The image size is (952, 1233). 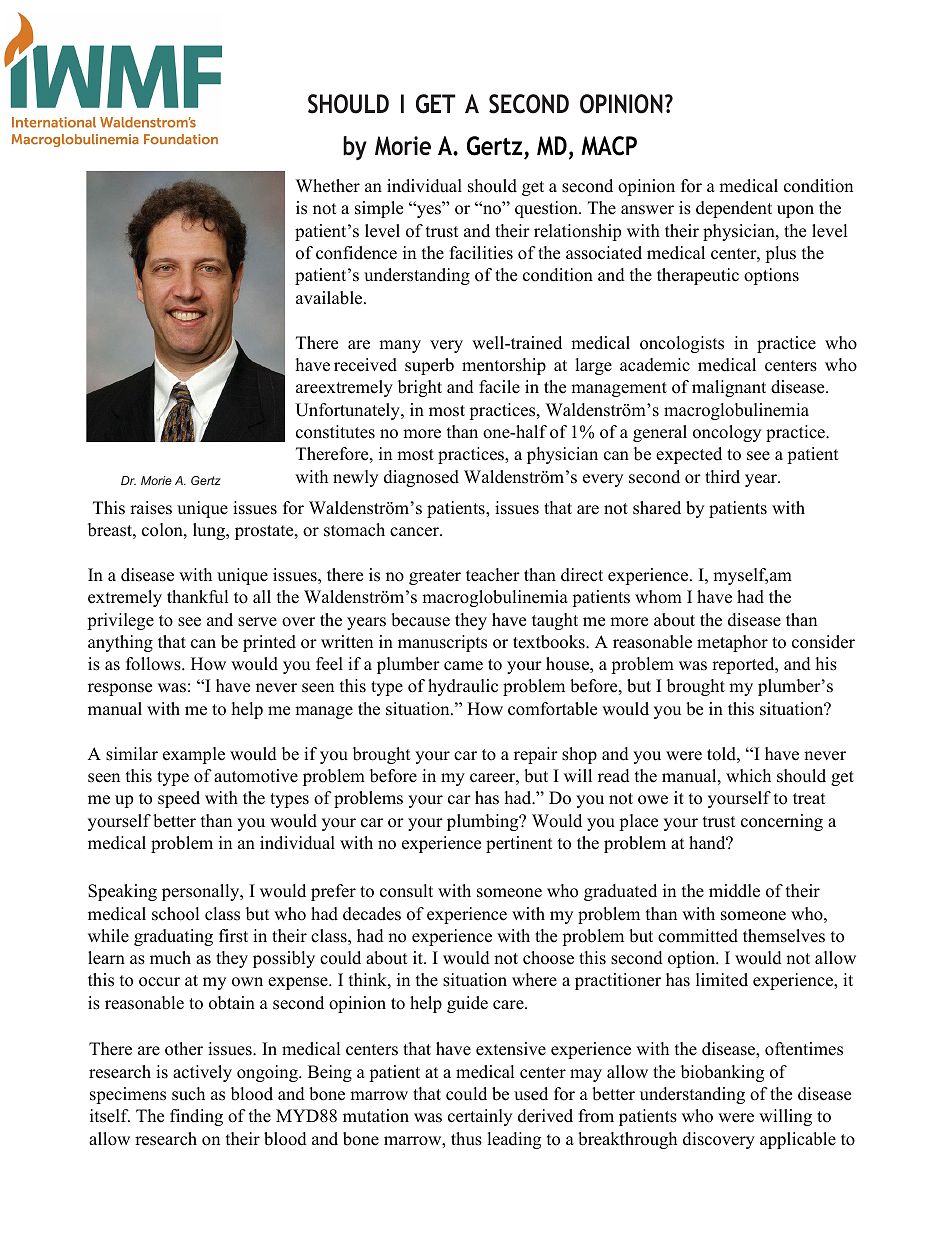 What do you see at coordinates (328, 186) in the page?
I see `Whether` at bounding box center [328, 186].
